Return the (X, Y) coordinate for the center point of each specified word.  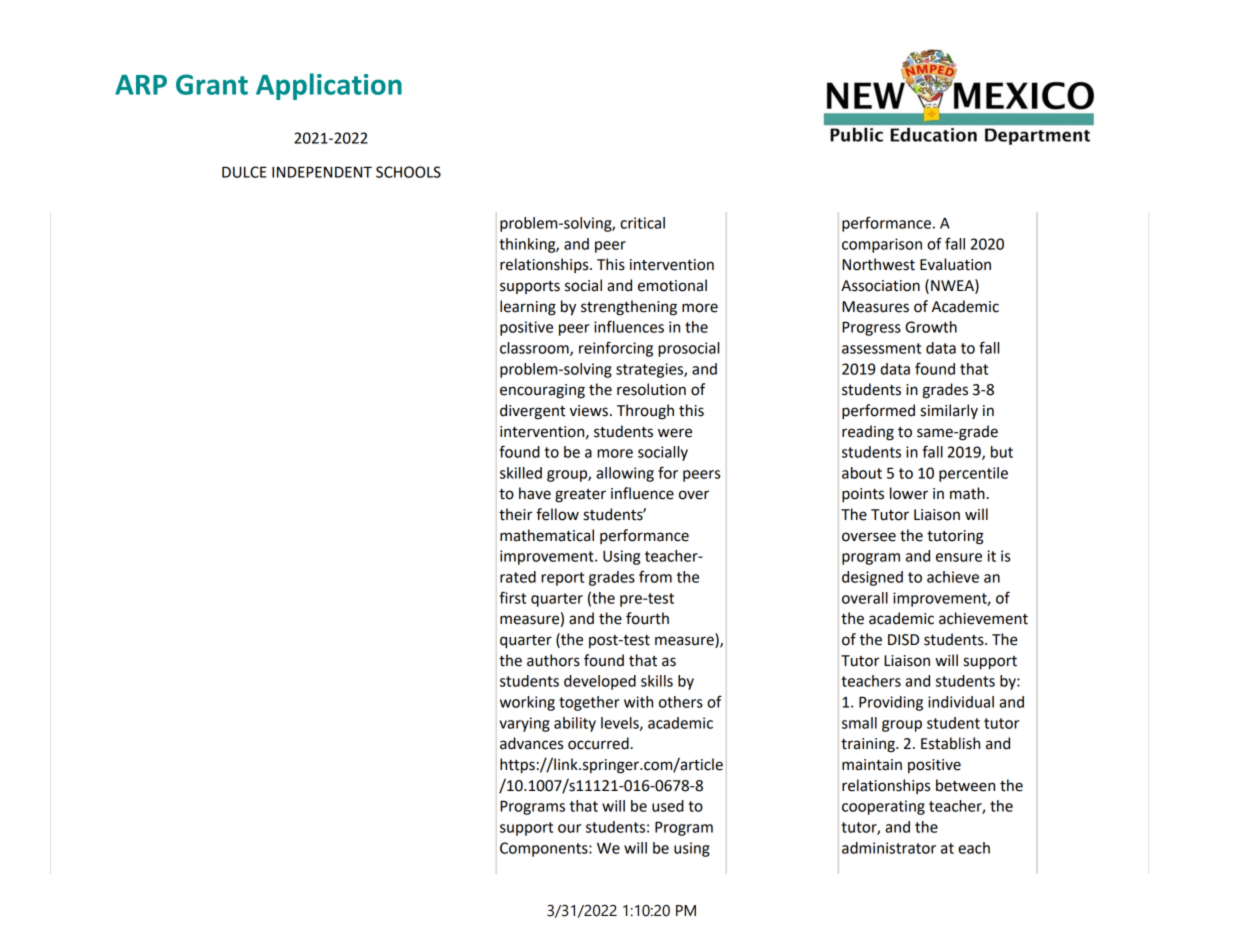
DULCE (244, 172)
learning (528, 308)
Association (880, 286)
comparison (882, 245)
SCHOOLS (408, 172)
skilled (521, 473)
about (862, 473)
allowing (625, 474)
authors (553, 660)
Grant (212, 84)
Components (545, 849)
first (512, 597)
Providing (891, 703)
